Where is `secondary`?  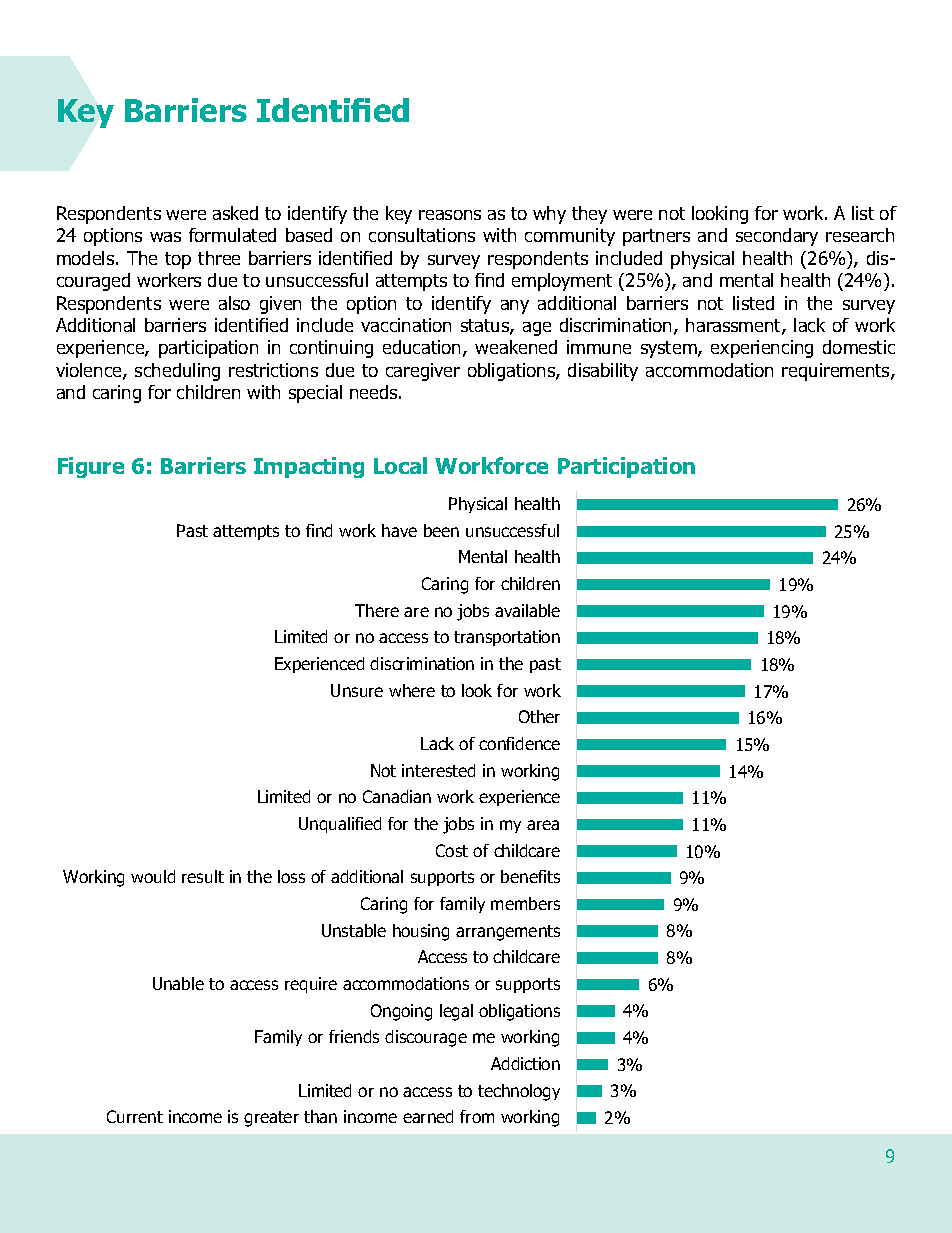
secondary is located at coordinates (777, 237).
